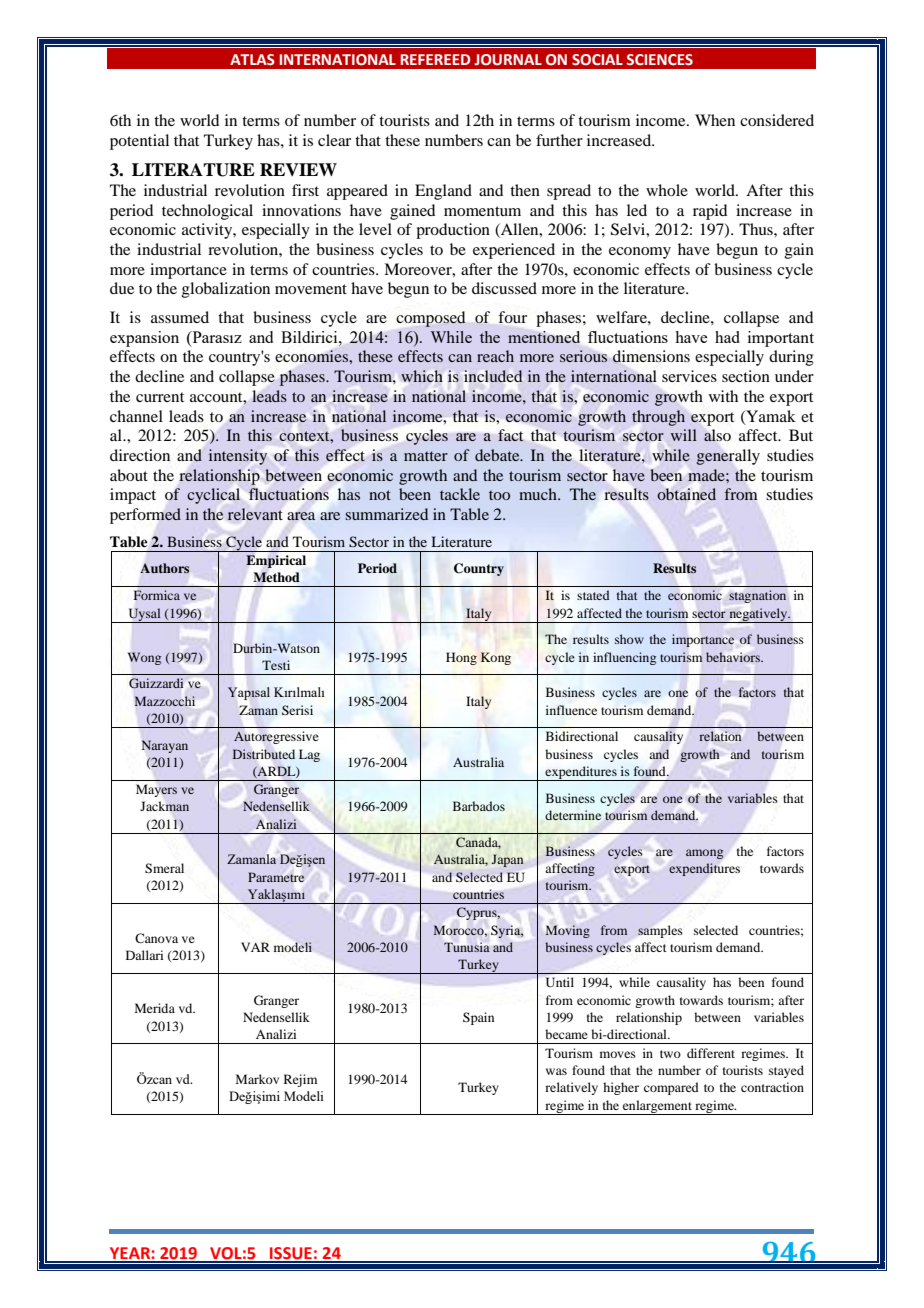 Image resolution: width=924 pixels, height=1308 pixels. Describe the element at coordinates (252, 60) in the screenshot. I see `ATLAS` at that location.
